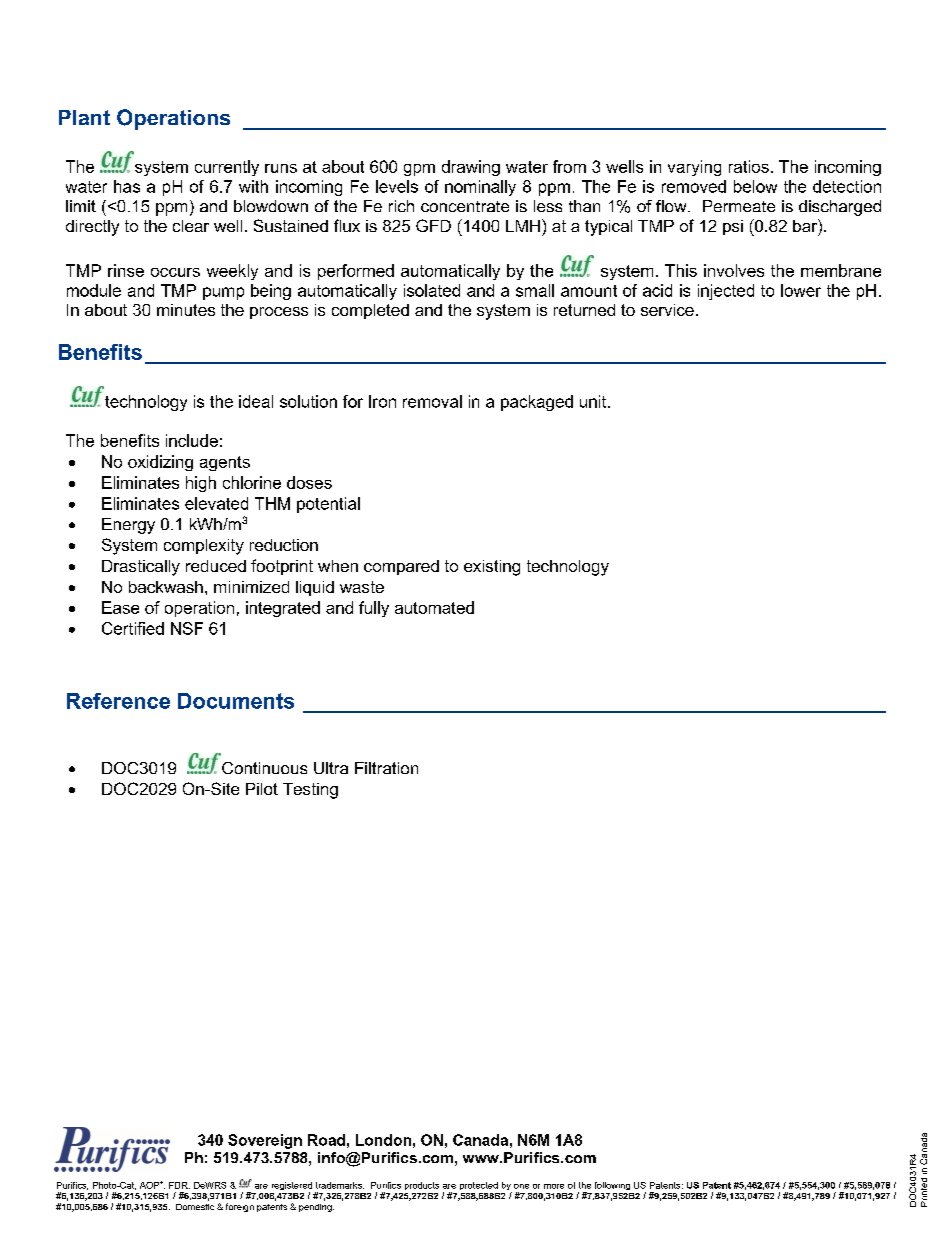  Describe the element at coordinates (192, 440) in the image. I see `include` at that location.
